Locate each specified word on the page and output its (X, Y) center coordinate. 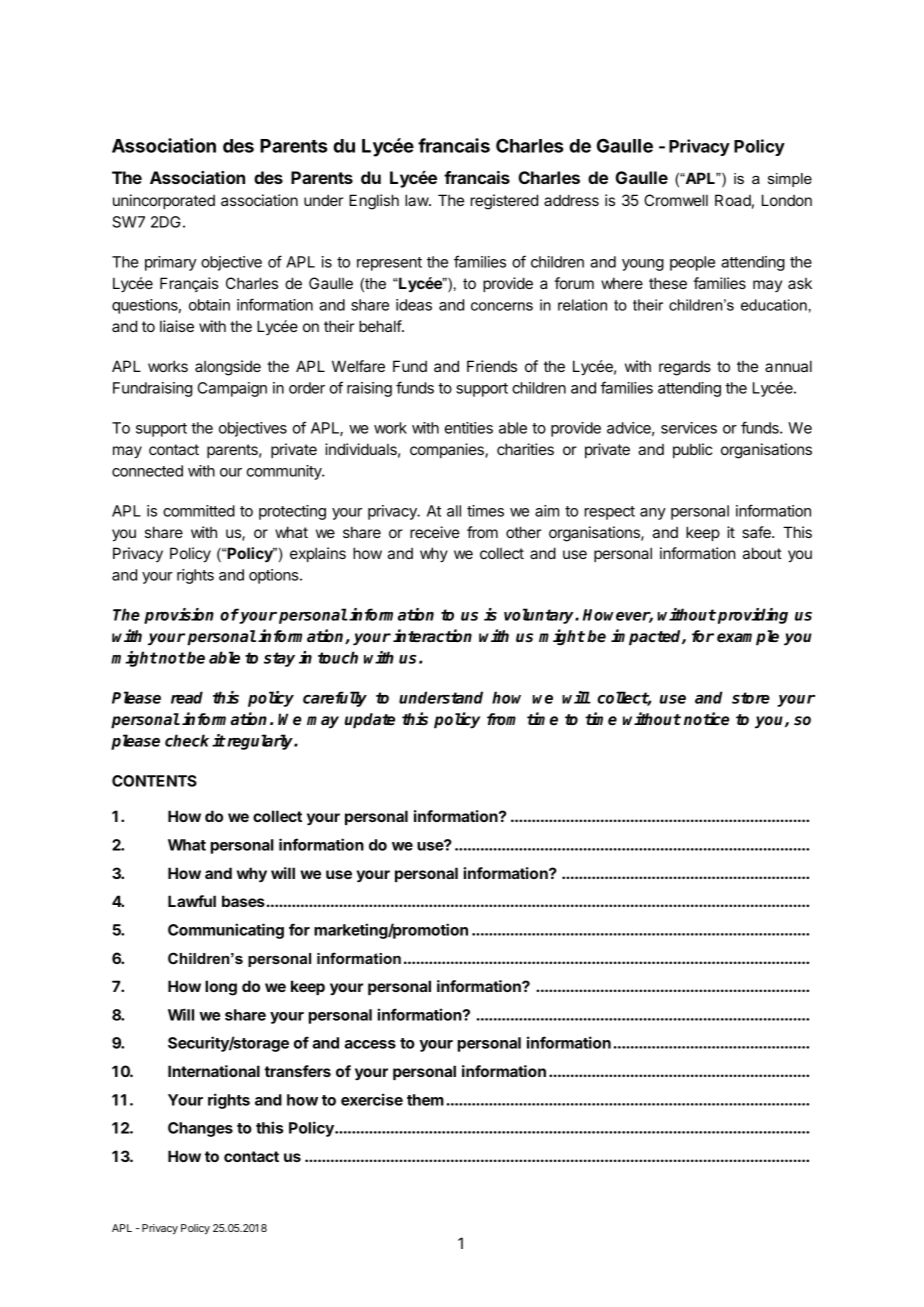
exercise (372, 1099)
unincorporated (164, 201)
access (370, 1044)
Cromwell (676, 200)
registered (504, 202)
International (214, 1071)
